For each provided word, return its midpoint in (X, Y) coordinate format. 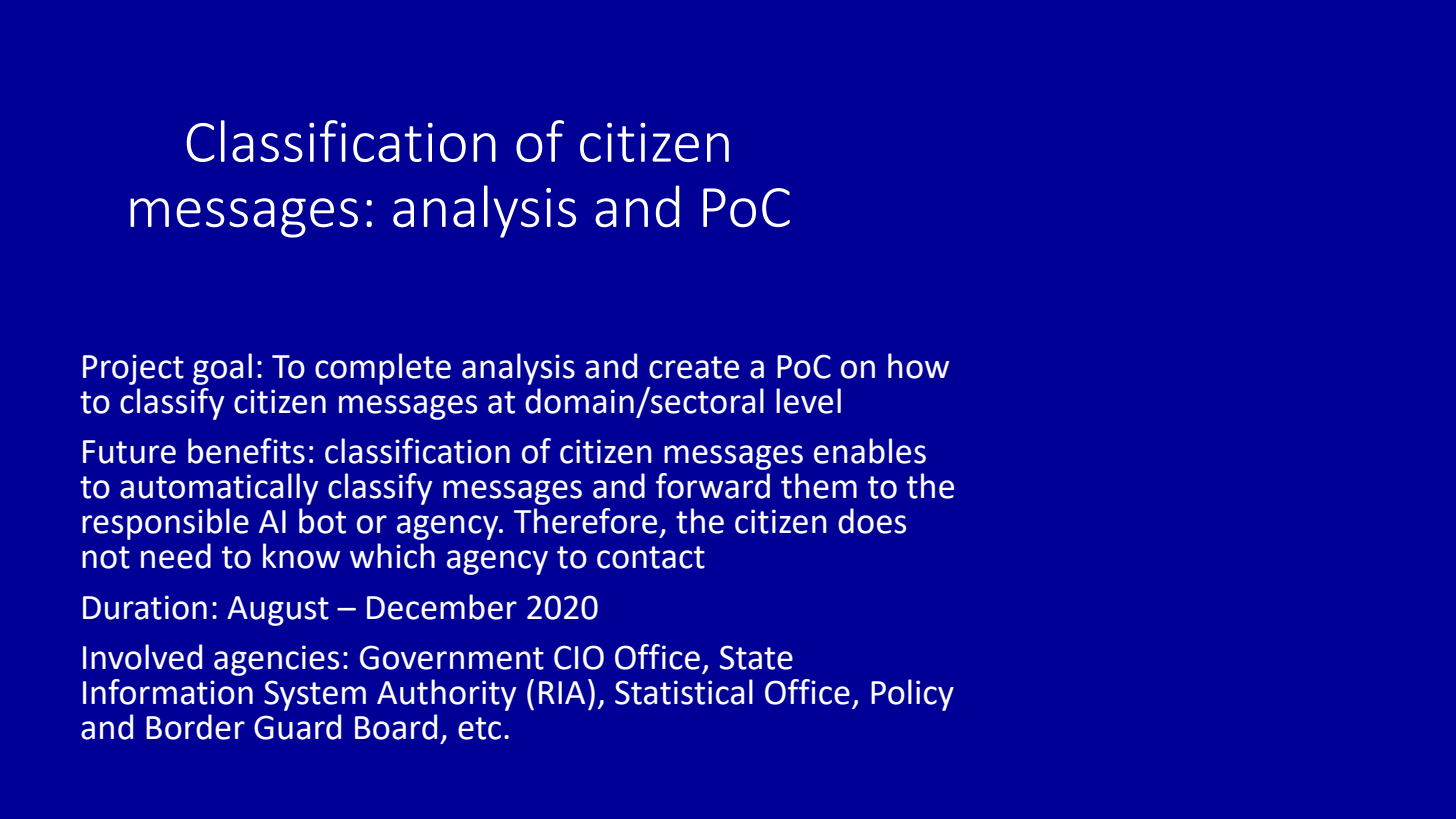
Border (195, 727)
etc (479, 728)
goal (222, 369)
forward (713, 486)
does (872, 521)
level (808, 401)
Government (452, 657)
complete (383, 369)
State (756, 657)
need (176, 556)
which (392, 556)
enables (870, 451)
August (278, 611)
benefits (246, 451)
